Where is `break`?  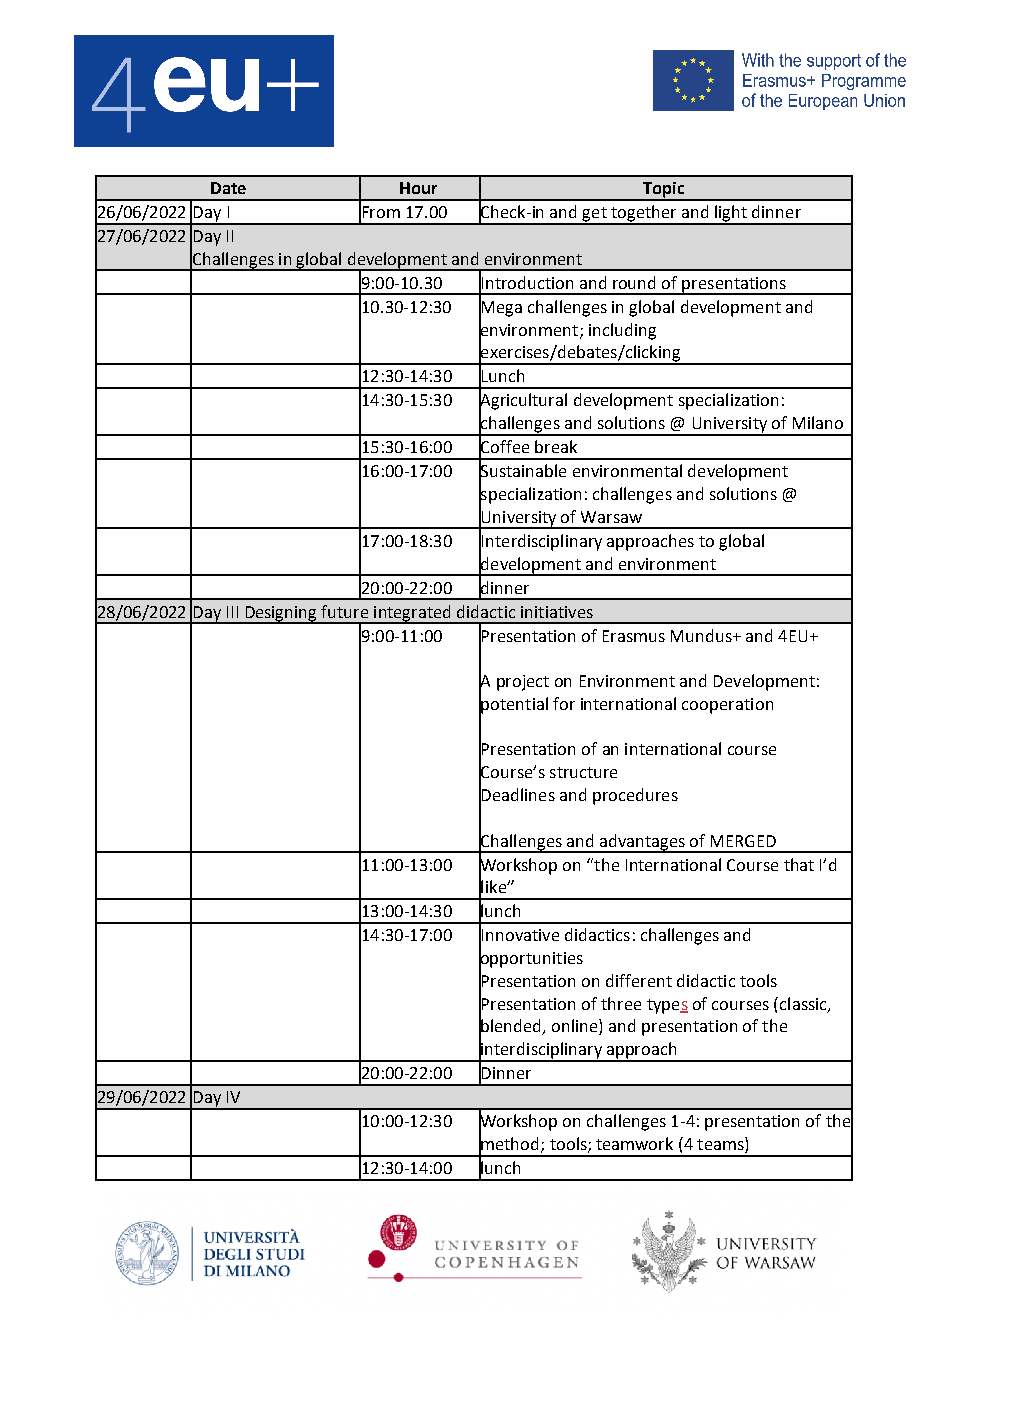
break is located at coordinates (556, 446).
